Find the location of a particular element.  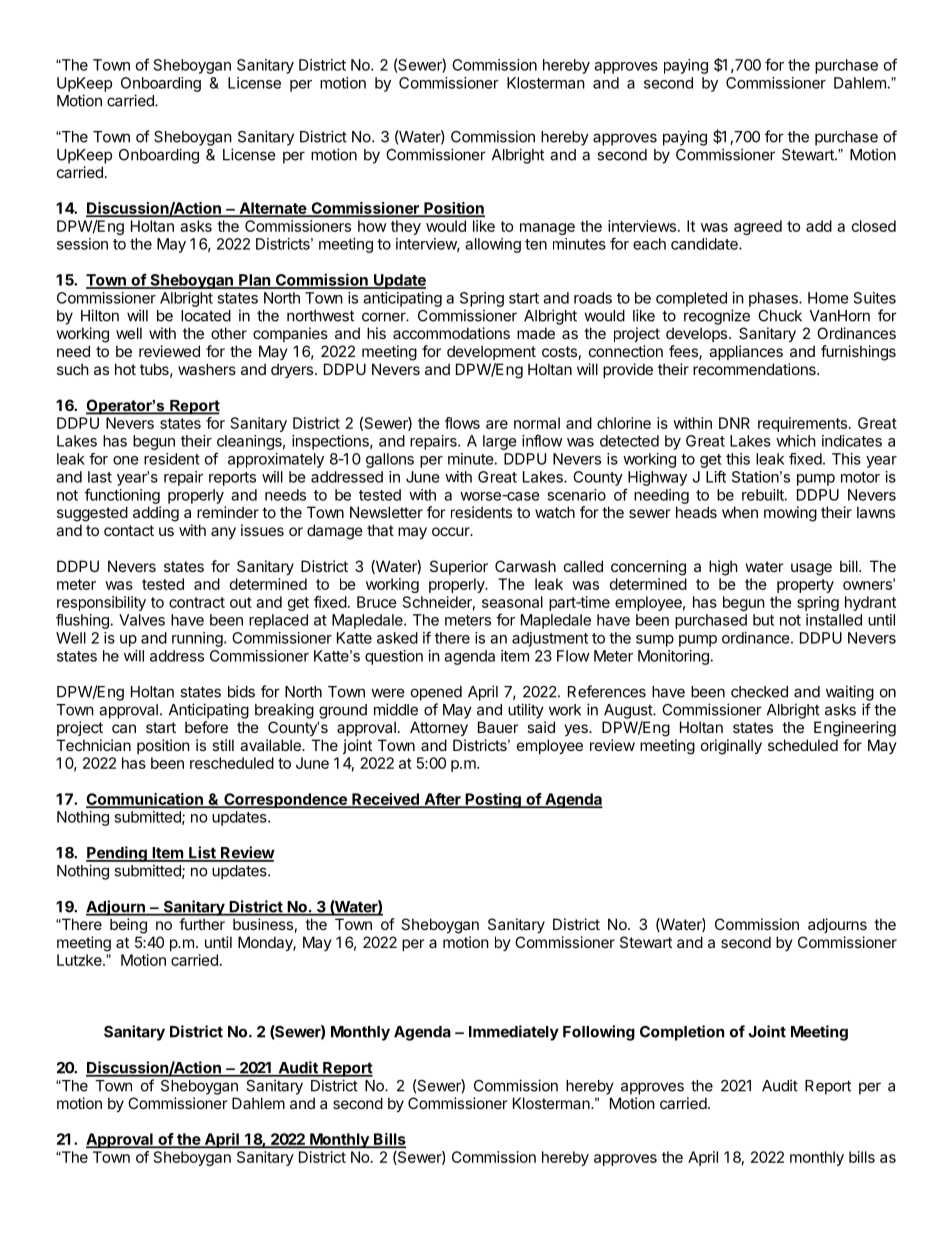

seasonal is located at coordinates (512, 602).
